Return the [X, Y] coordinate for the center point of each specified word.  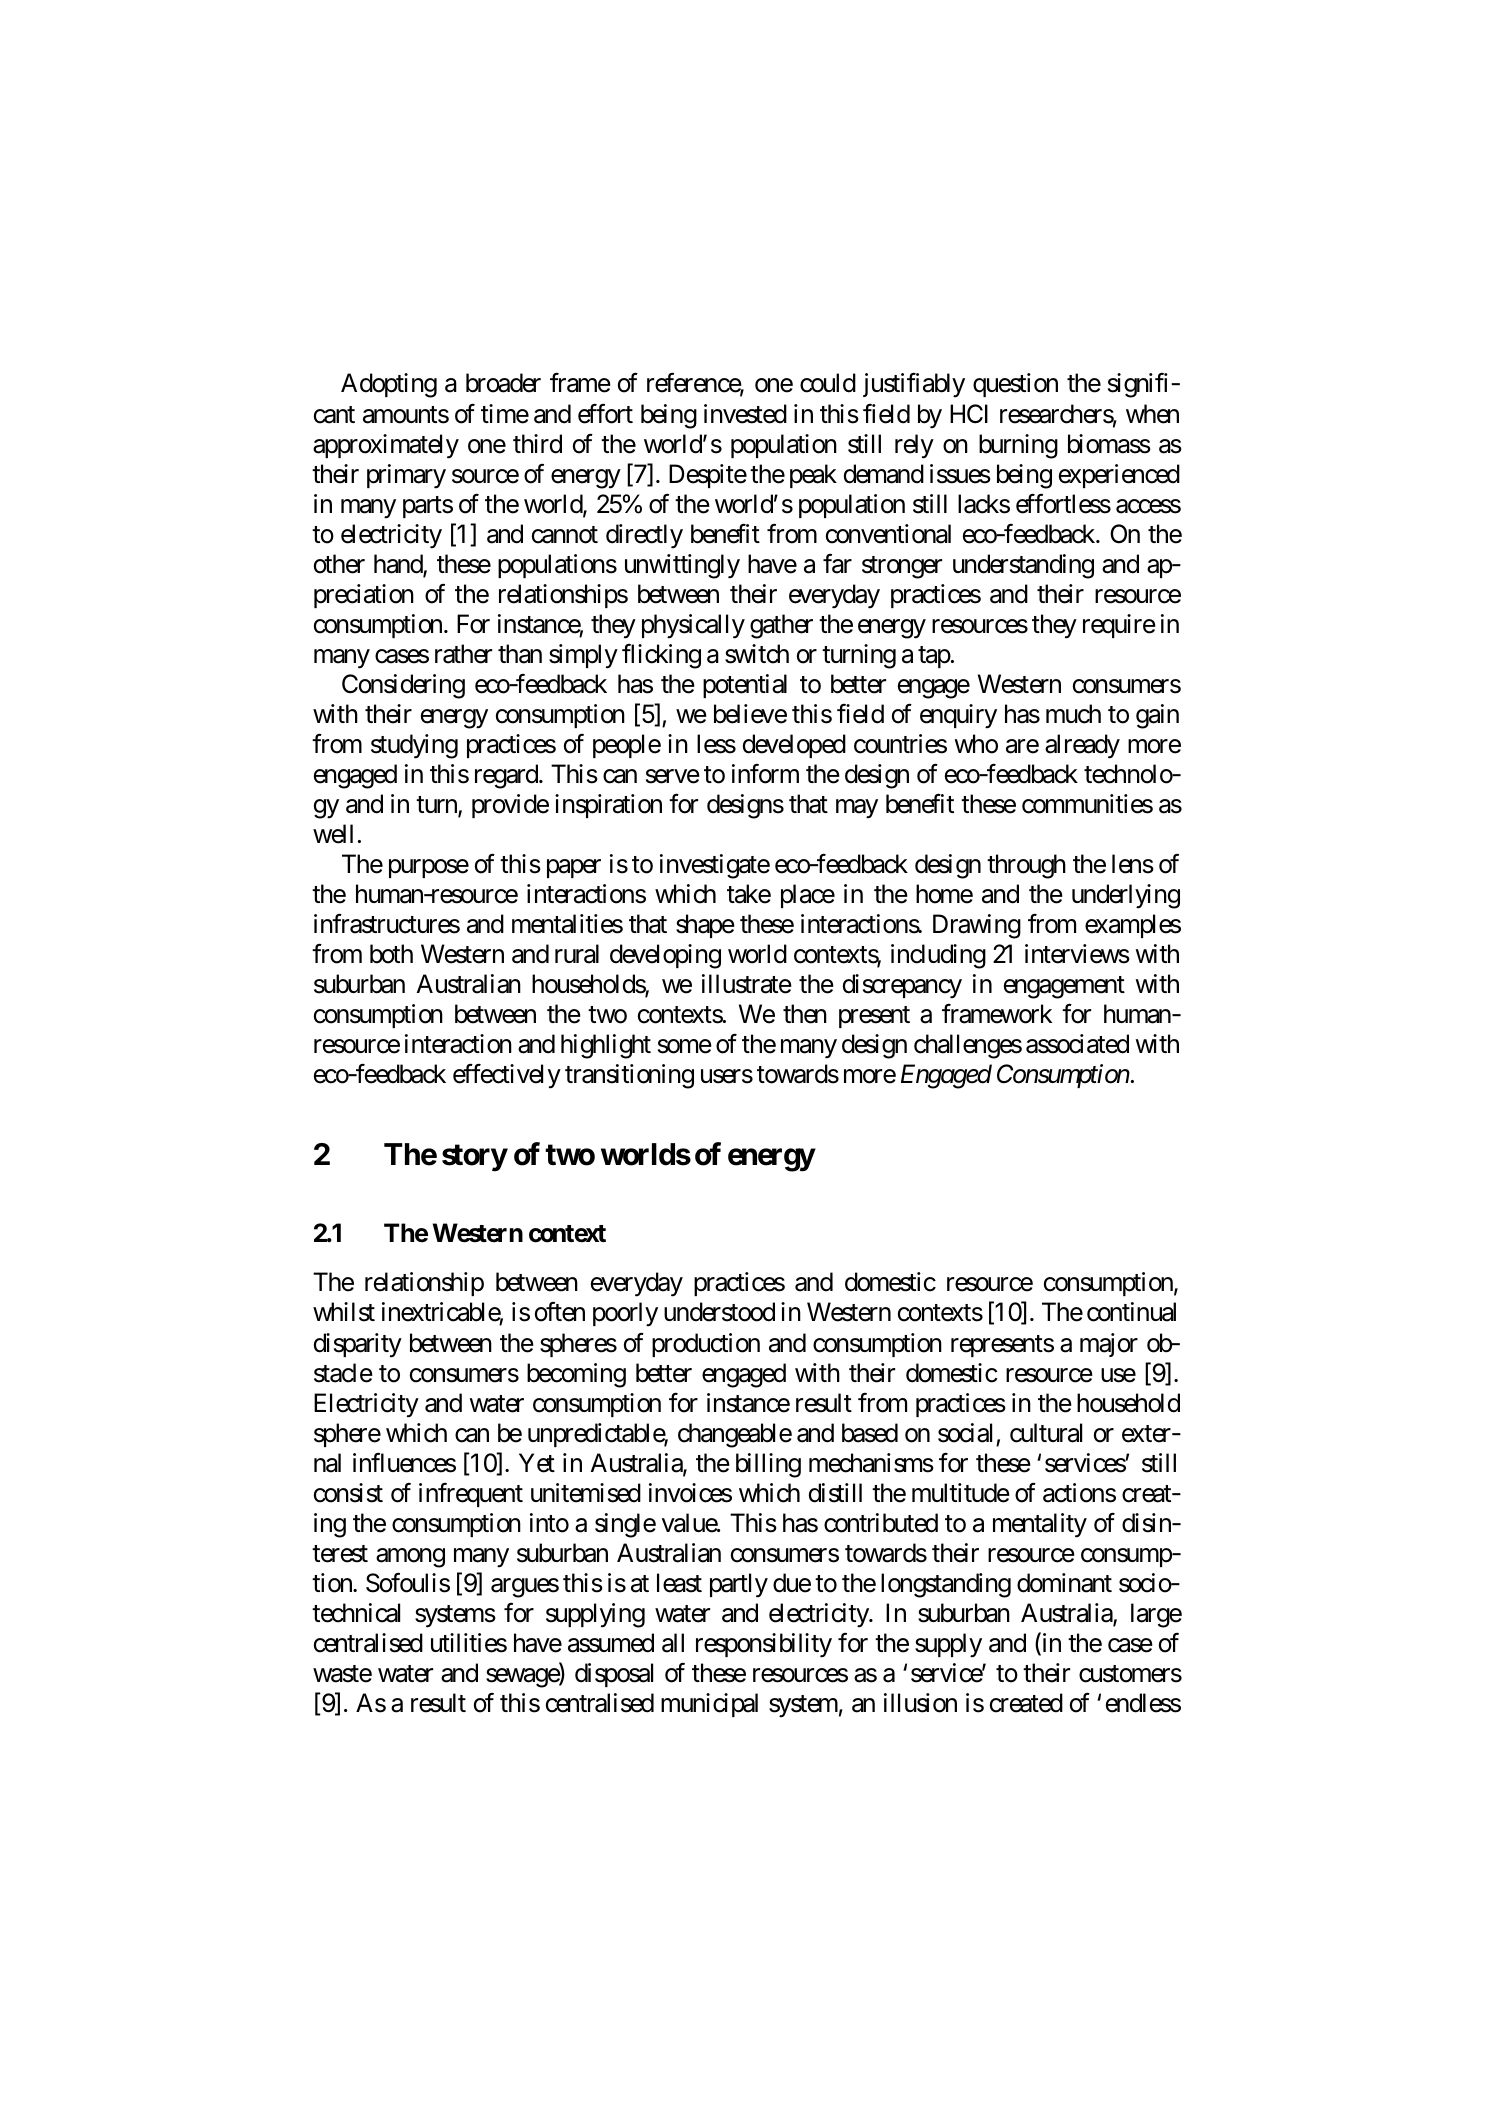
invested [745, 414]
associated [1077, 1044]
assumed [611, 1643]
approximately [386, 446]
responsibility [764, 1645]
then [805, 1014]
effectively [507, 1076]
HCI [969, 414]
